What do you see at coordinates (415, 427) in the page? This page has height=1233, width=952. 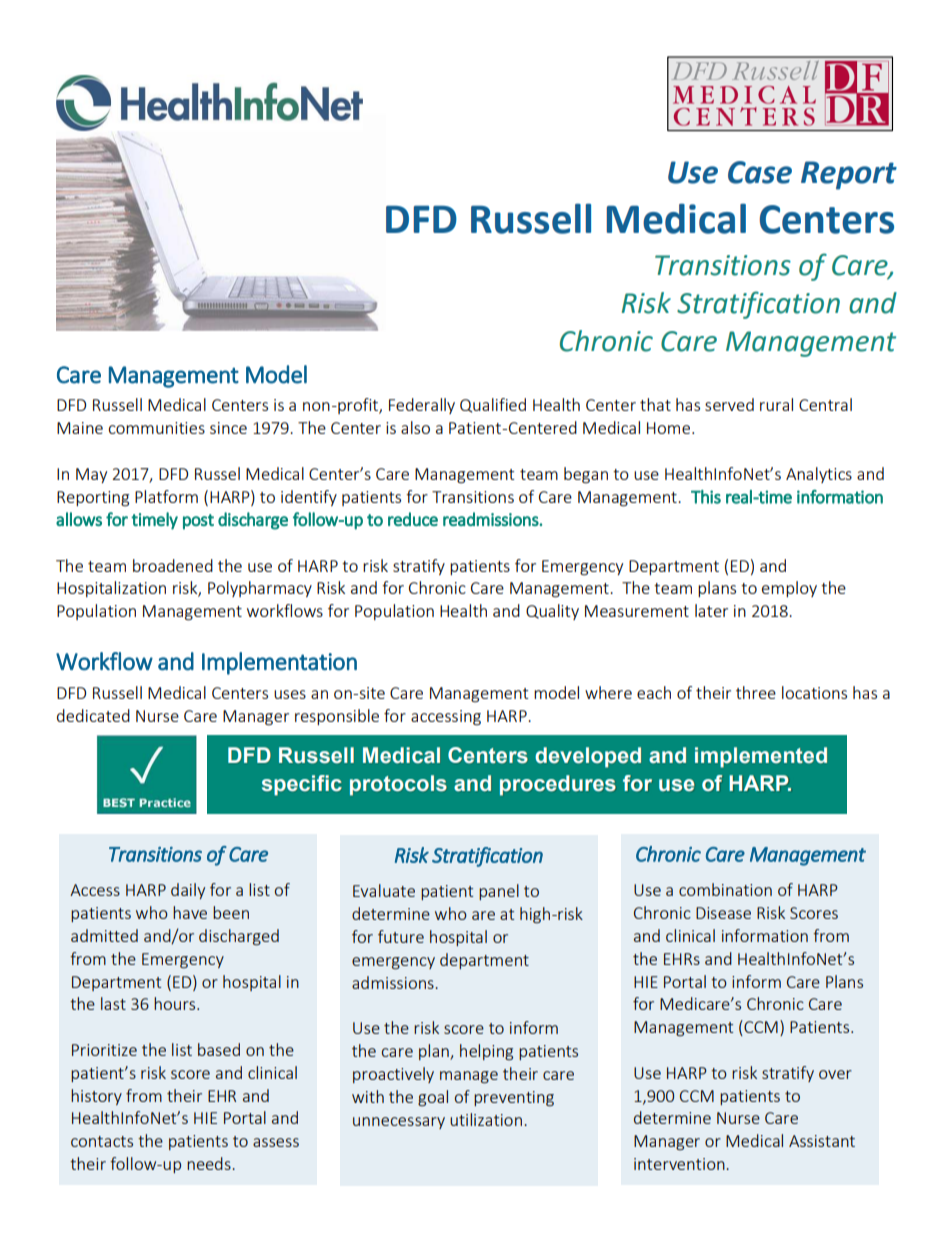 I see `also` at bounding box center [415, 427].
